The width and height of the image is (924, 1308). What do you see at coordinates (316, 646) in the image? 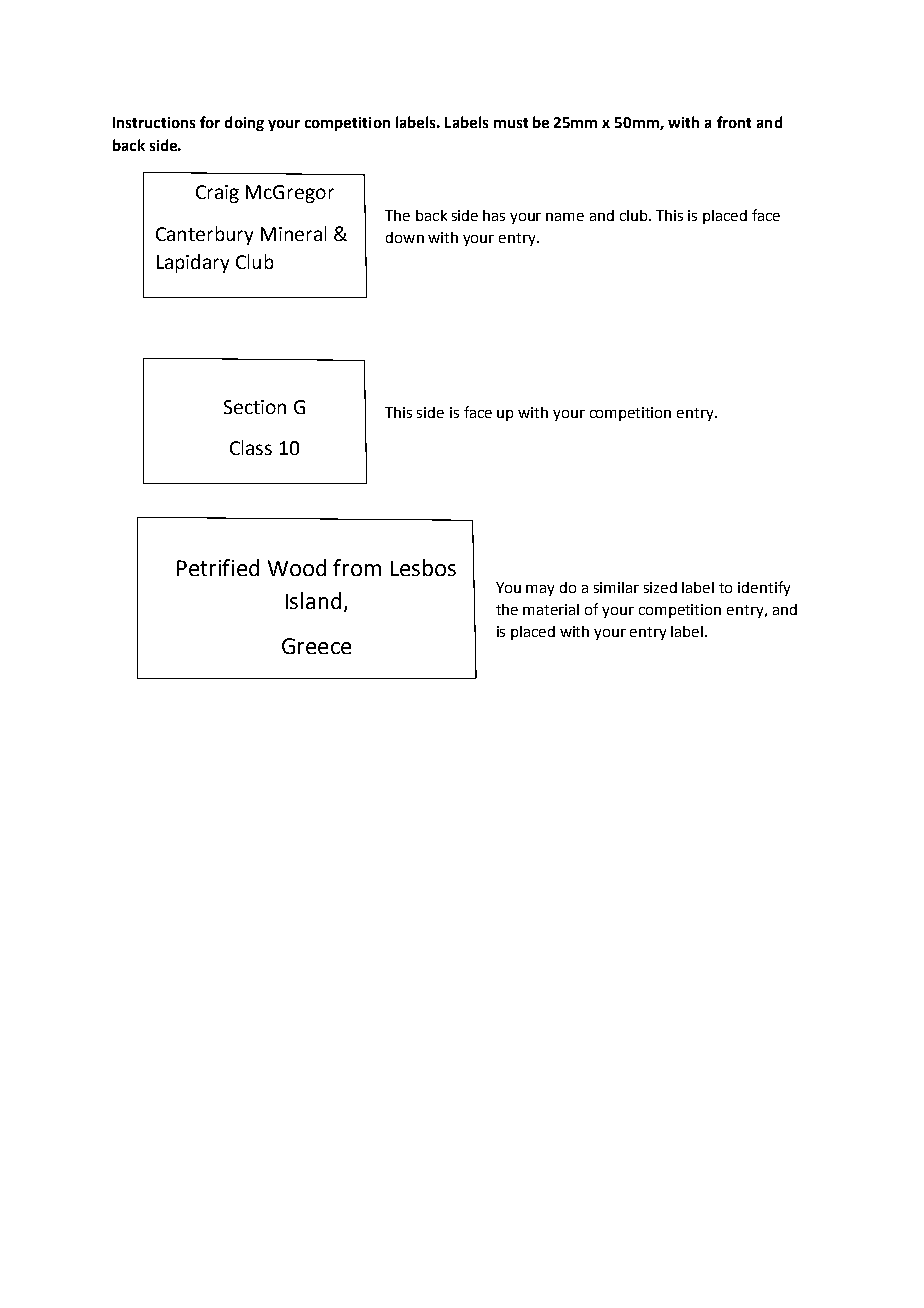
I see `Greece` at bounding box center [316, 646].
